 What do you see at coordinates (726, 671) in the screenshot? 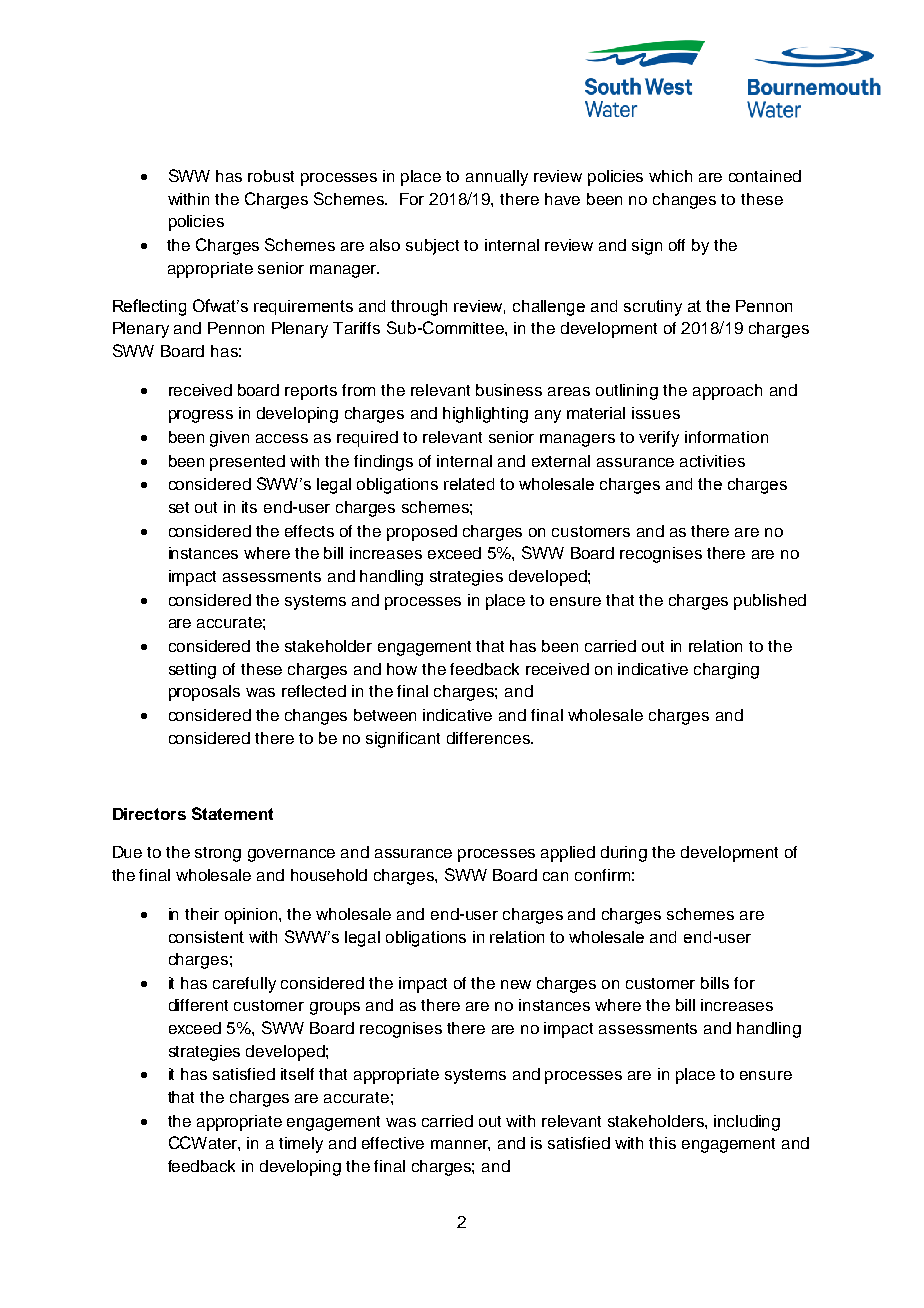
I see `charging` at bounding box center [726, 671].
